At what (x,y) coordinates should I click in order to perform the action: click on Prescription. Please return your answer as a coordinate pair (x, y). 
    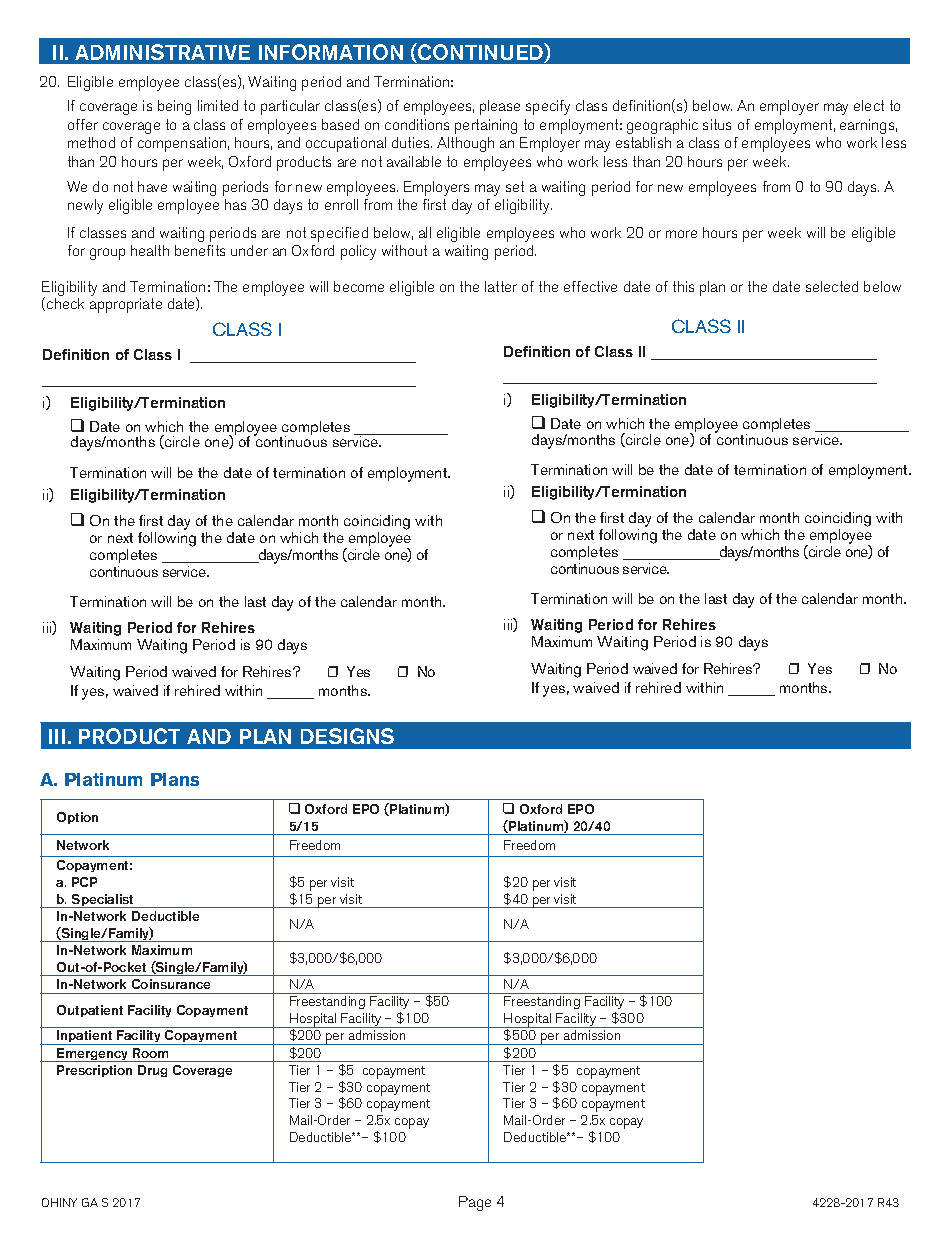
    Looking at the image, I should click on (94, 1071).
